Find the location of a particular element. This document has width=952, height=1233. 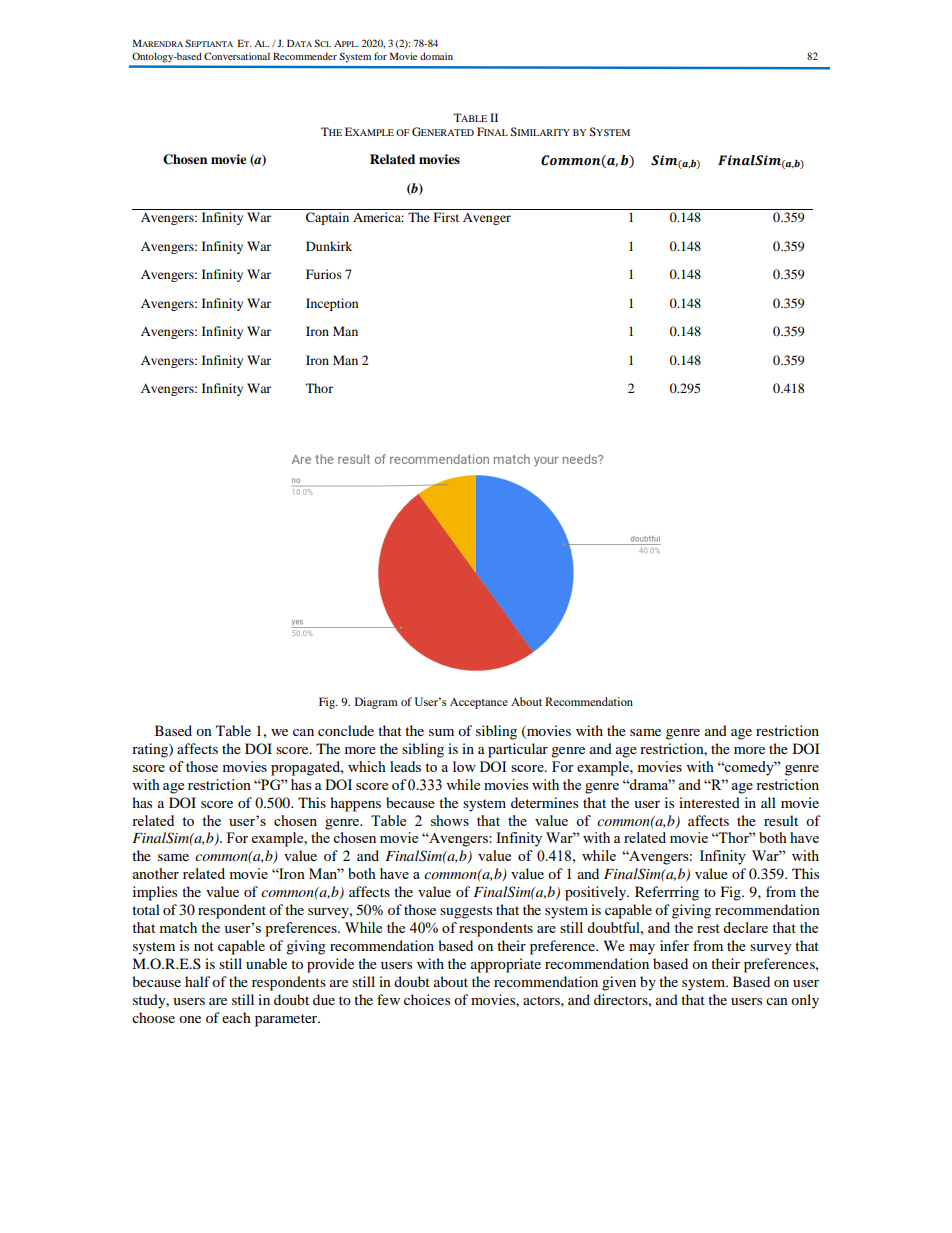

domain is located at coordinates (436, 56).
